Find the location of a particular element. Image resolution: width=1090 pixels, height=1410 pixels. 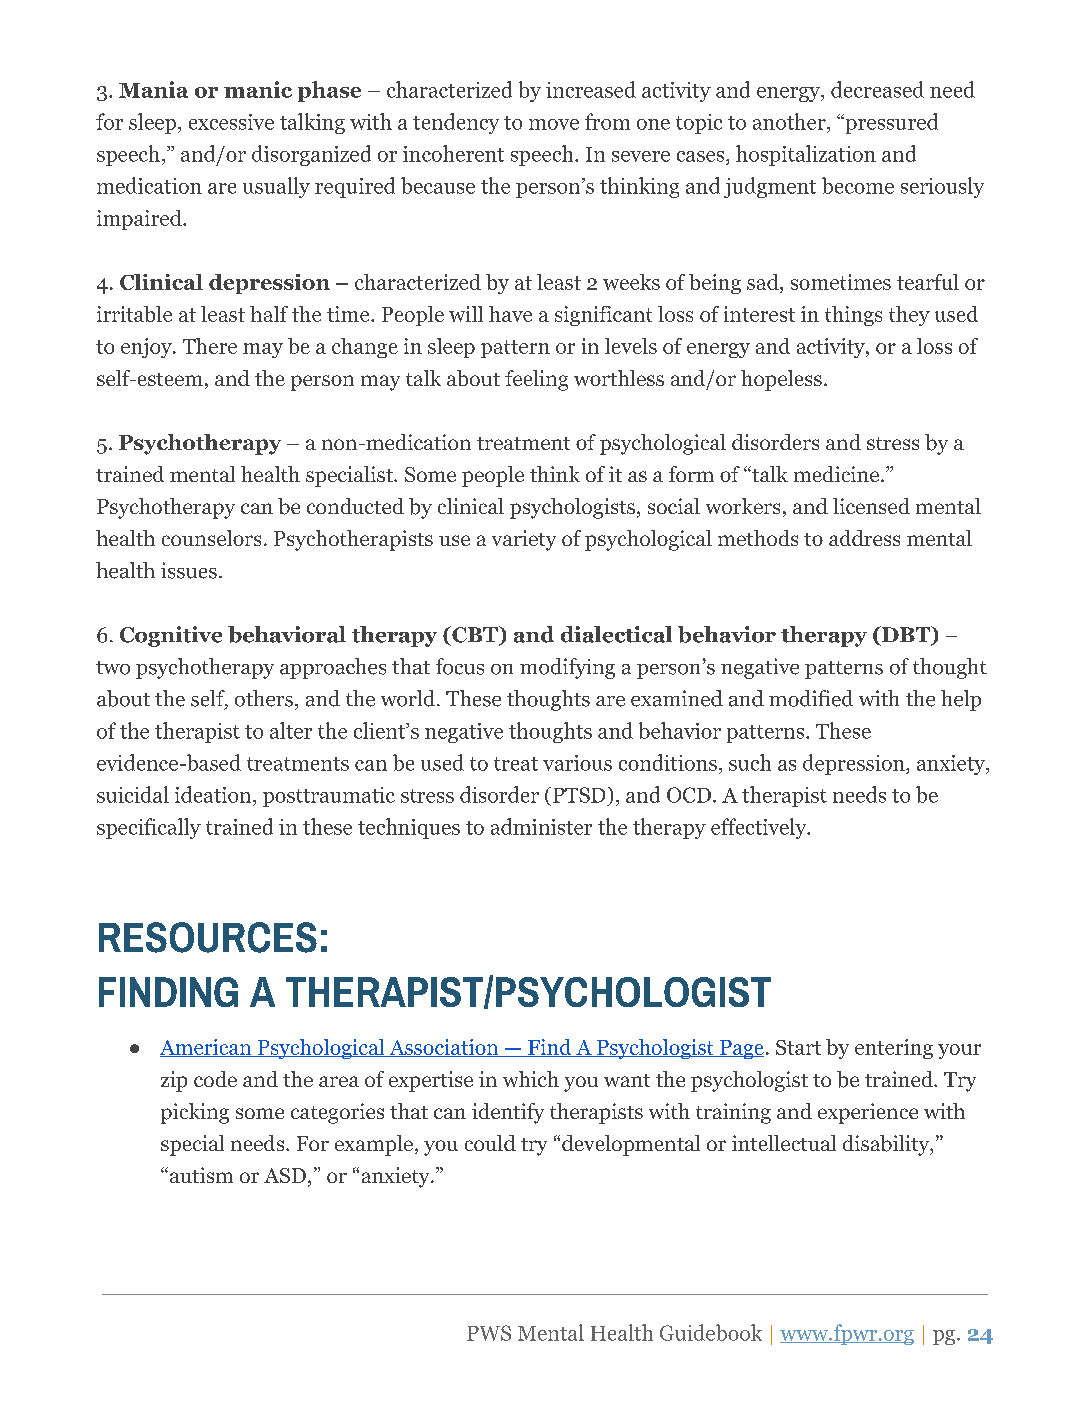

modifying is located at coordinates (567, 668).
